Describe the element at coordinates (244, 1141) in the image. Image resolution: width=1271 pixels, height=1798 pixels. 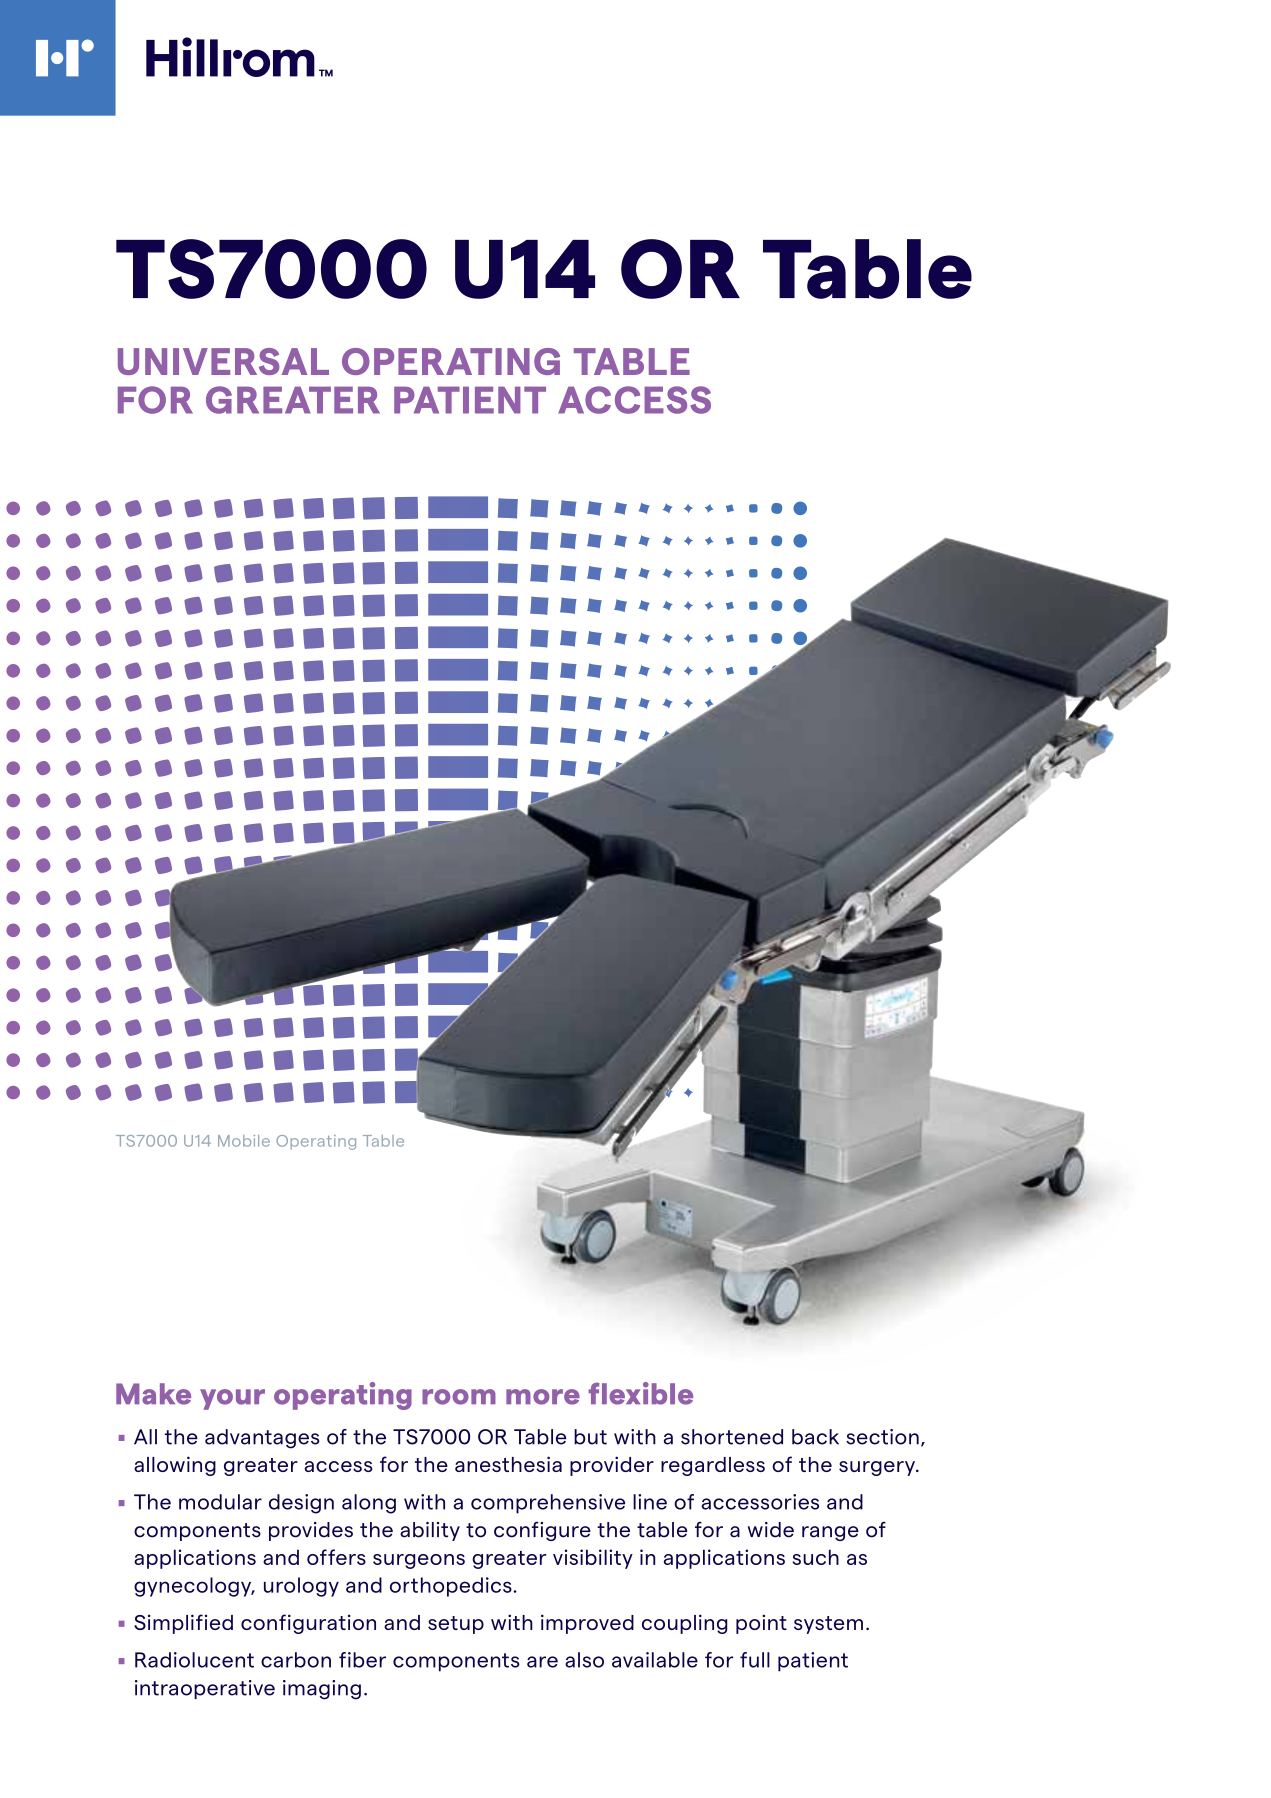
I see `Mobile` at that location.
